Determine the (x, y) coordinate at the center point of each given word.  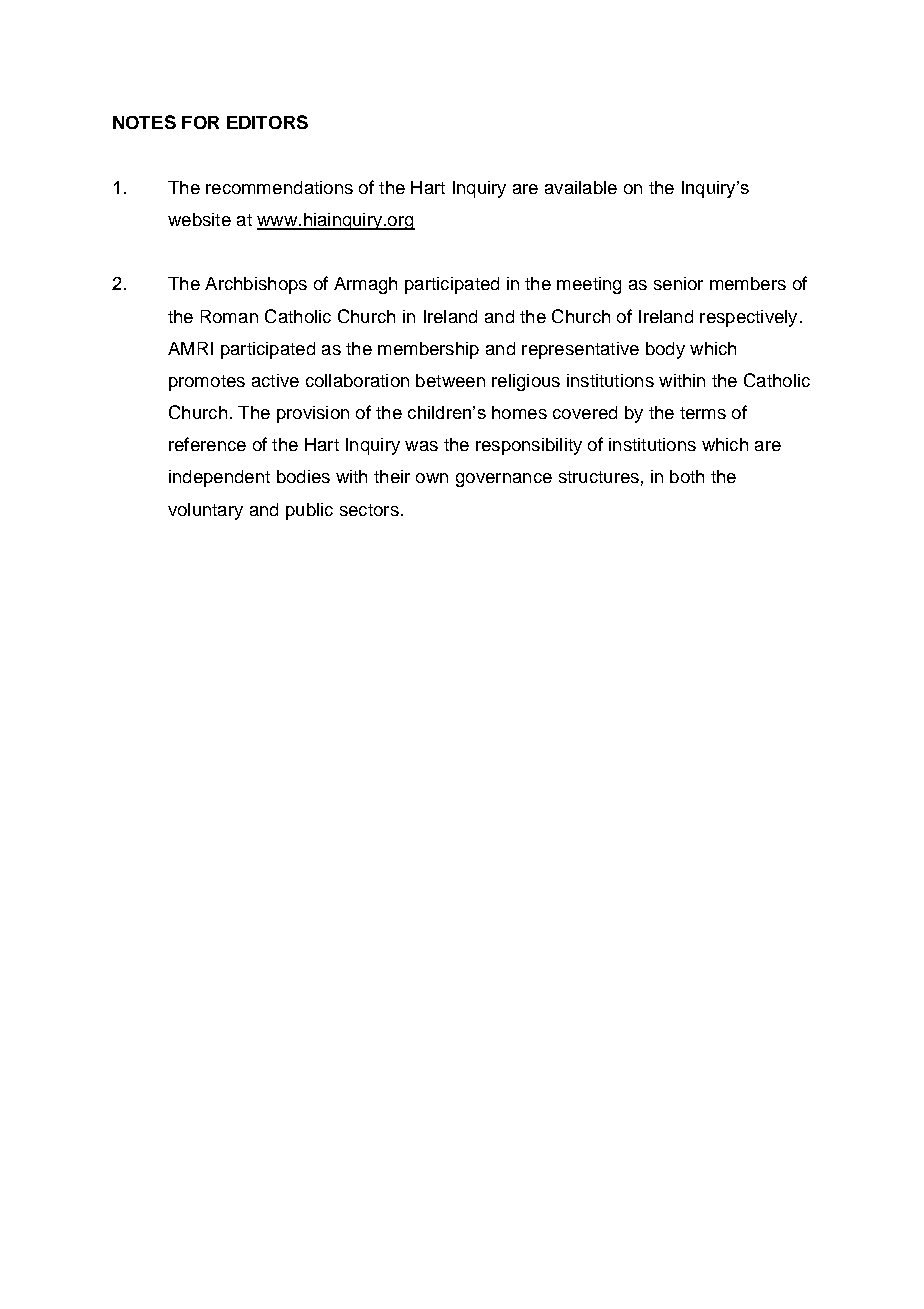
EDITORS (267, 122)
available (581, 187)
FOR (200, 122)
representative (580, 350)
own (432, 478)
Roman (229, 316)
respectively (748, 318)
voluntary (205, 511)
